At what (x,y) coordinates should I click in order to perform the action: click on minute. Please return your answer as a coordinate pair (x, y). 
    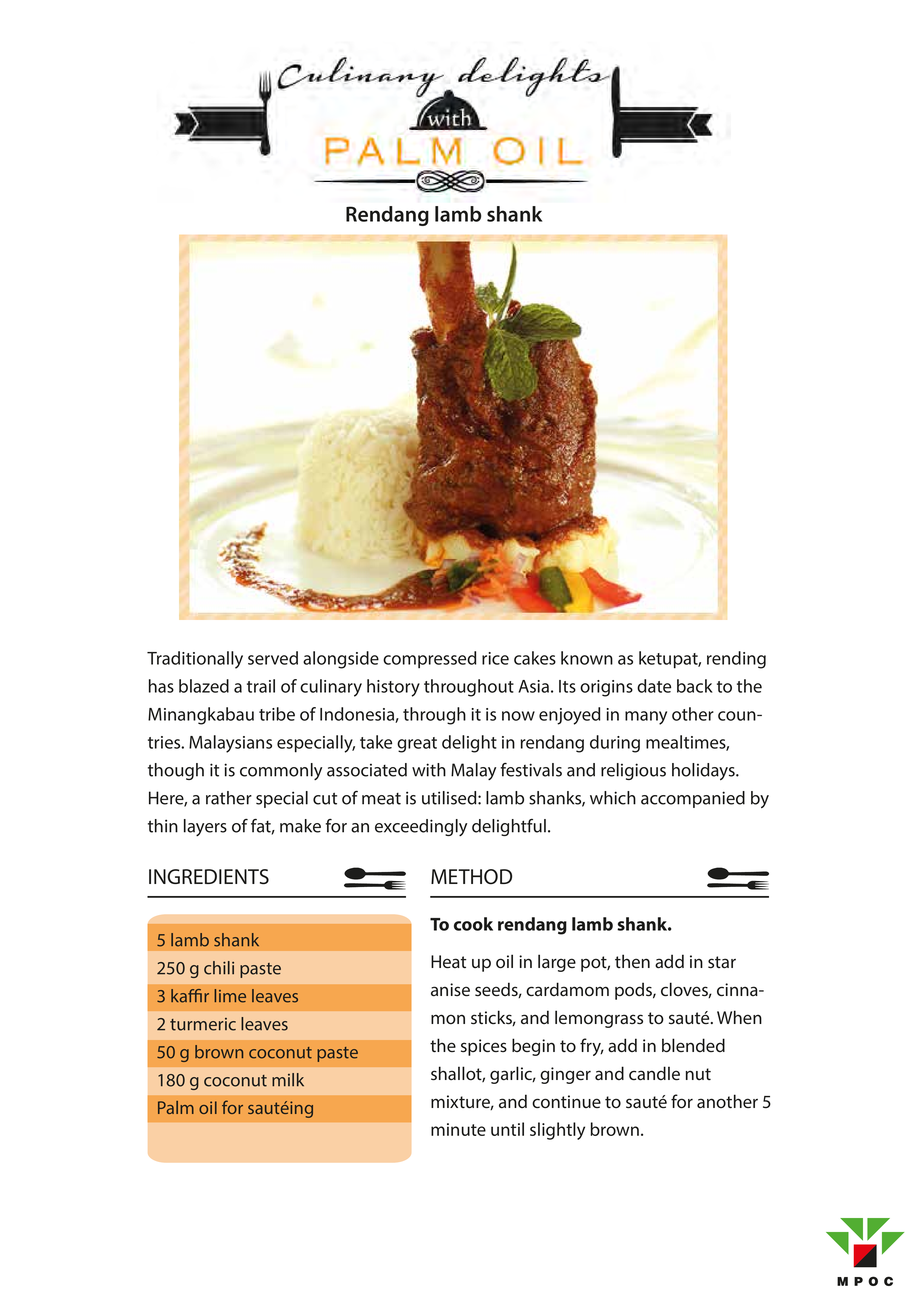
    Looking at the image, I should click on (458, 1129).
